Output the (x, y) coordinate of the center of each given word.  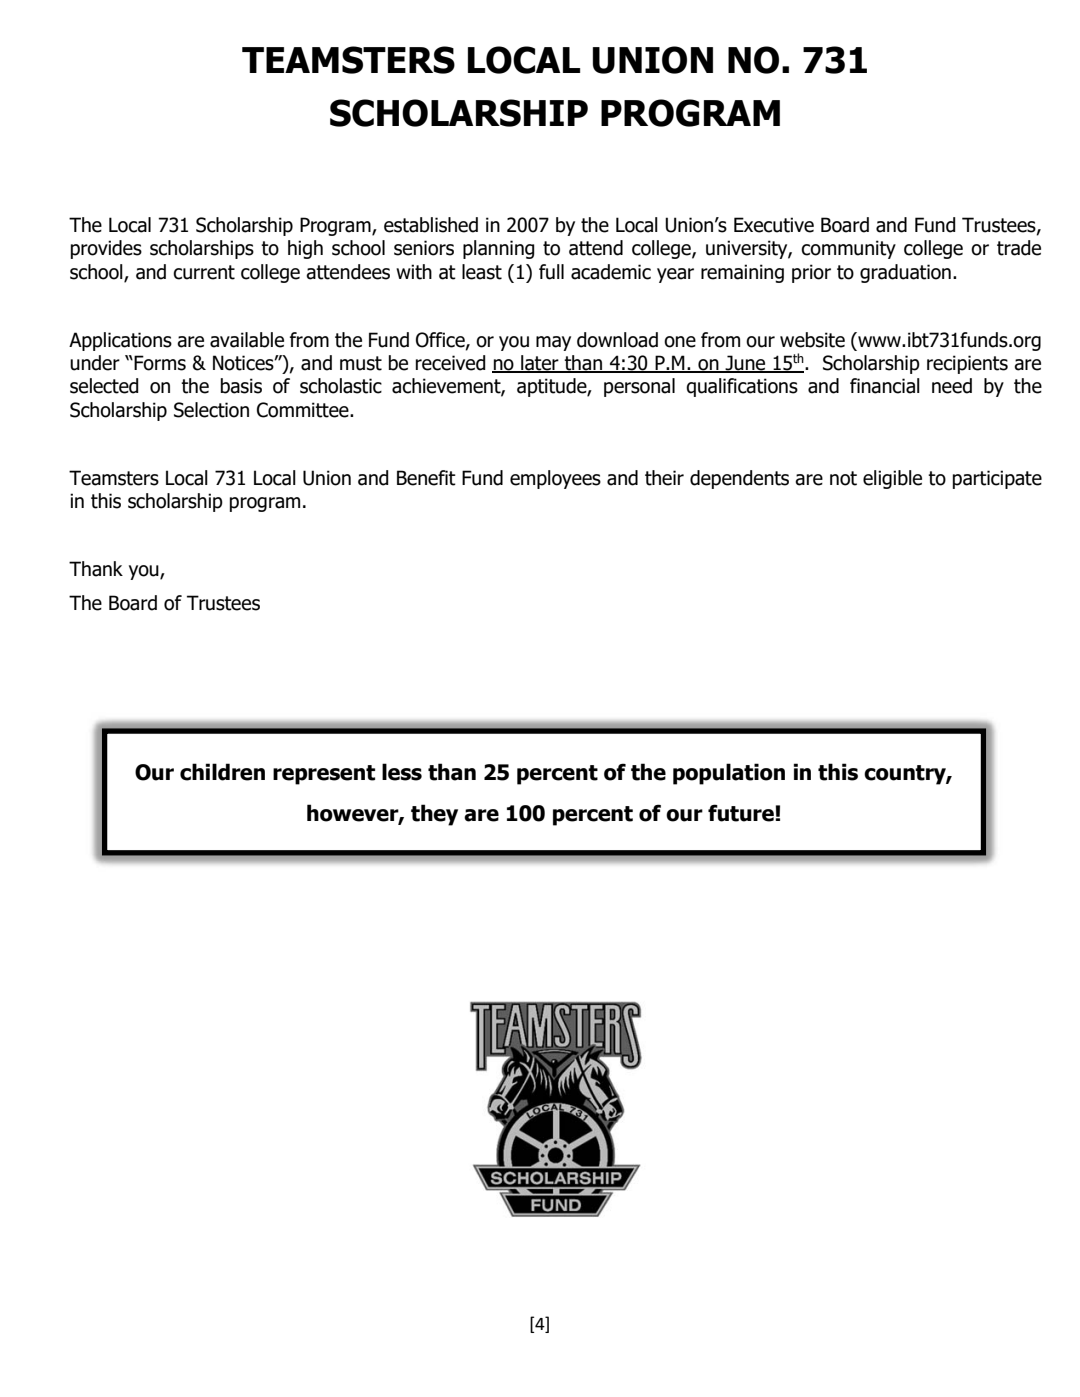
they (434, 815)
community (848, 249)
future (742, 813)
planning (499, 249)
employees (555, 479)
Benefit (426, 478)
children (222, 772)
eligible (892, 479)
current (204, 272)
